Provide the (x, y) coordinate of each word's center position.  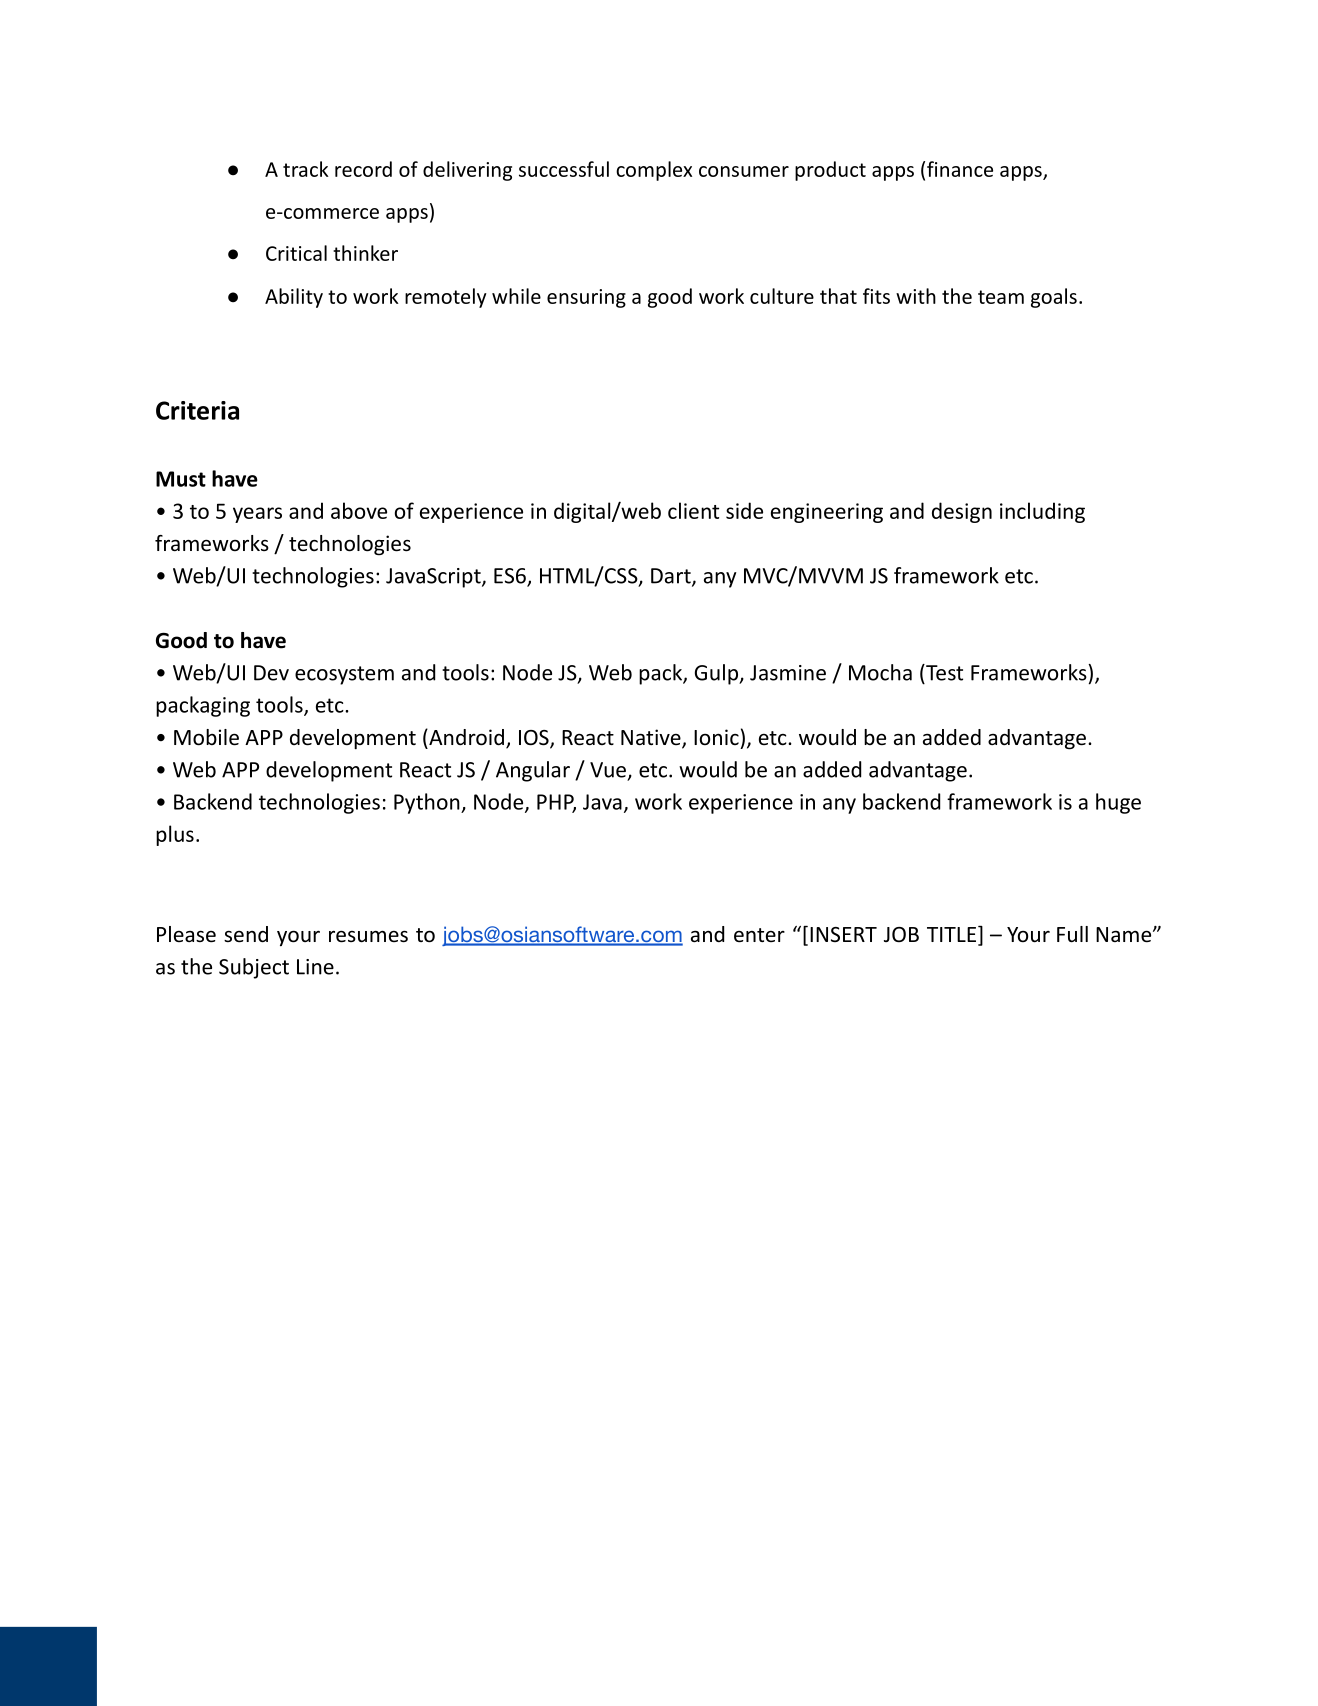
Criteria (197, 410)
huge (1118, 803)
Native (652, 738)
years (257, 515)
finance (960, 169)
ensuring (586, 298)
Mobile (206, 737)
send (246, 934)
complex (654, 171)
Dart (672, 577)
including (1042, 512)
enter (759, 935)
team (1001, 297)
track (306, 169)
